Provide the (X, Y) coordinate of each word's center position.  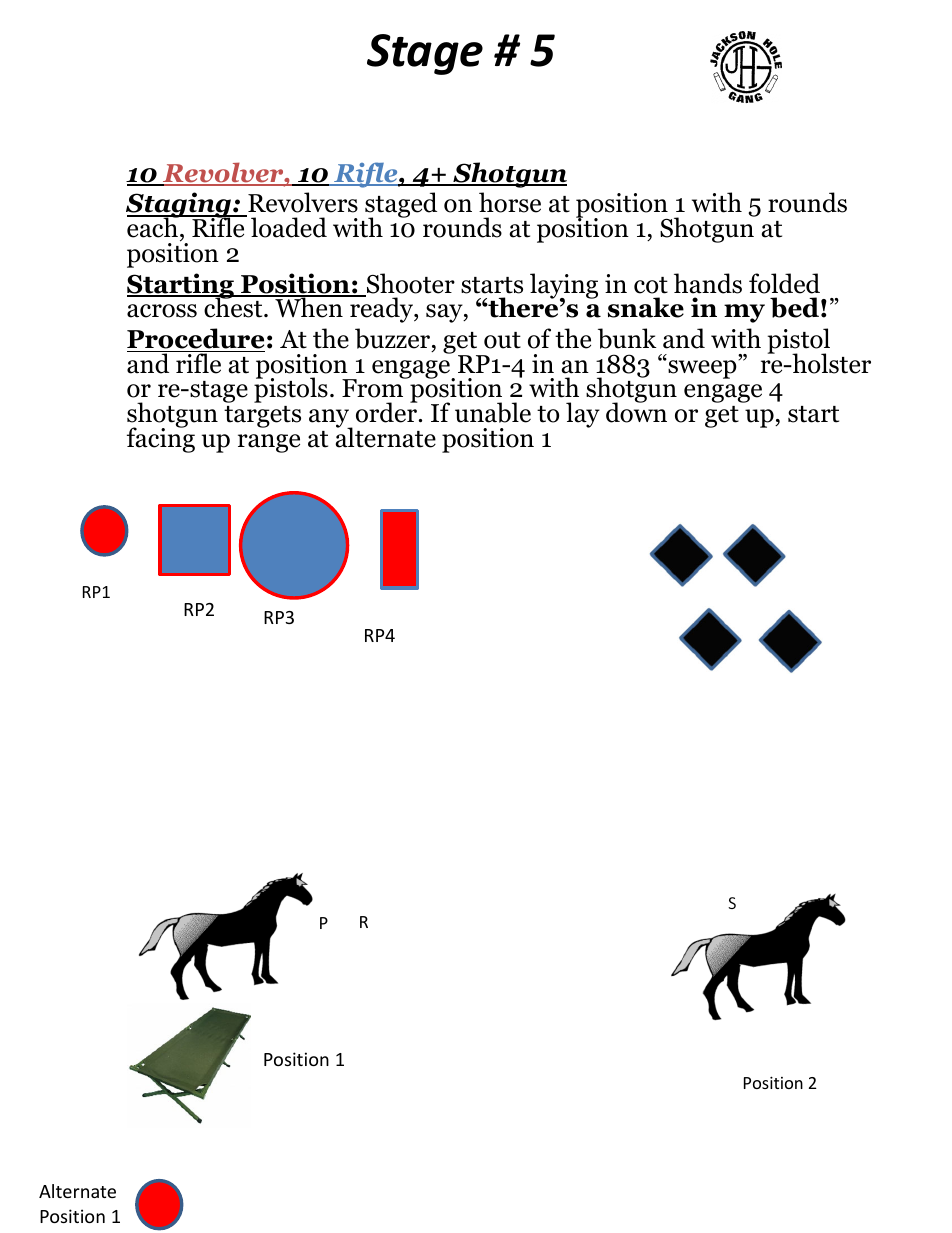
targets (262, 417)
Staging (179, 206)
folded (784, 283)
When (309, 307)
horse (510, 202)
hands (708, 283)
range (269, 443)
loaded (289, 227)
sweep (701, 369)
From (374, 388)
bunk (627, 338)
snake (646, 307)
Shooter (409, 284)
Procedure (195, 338)
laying (564, 287)
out (502, 340)
